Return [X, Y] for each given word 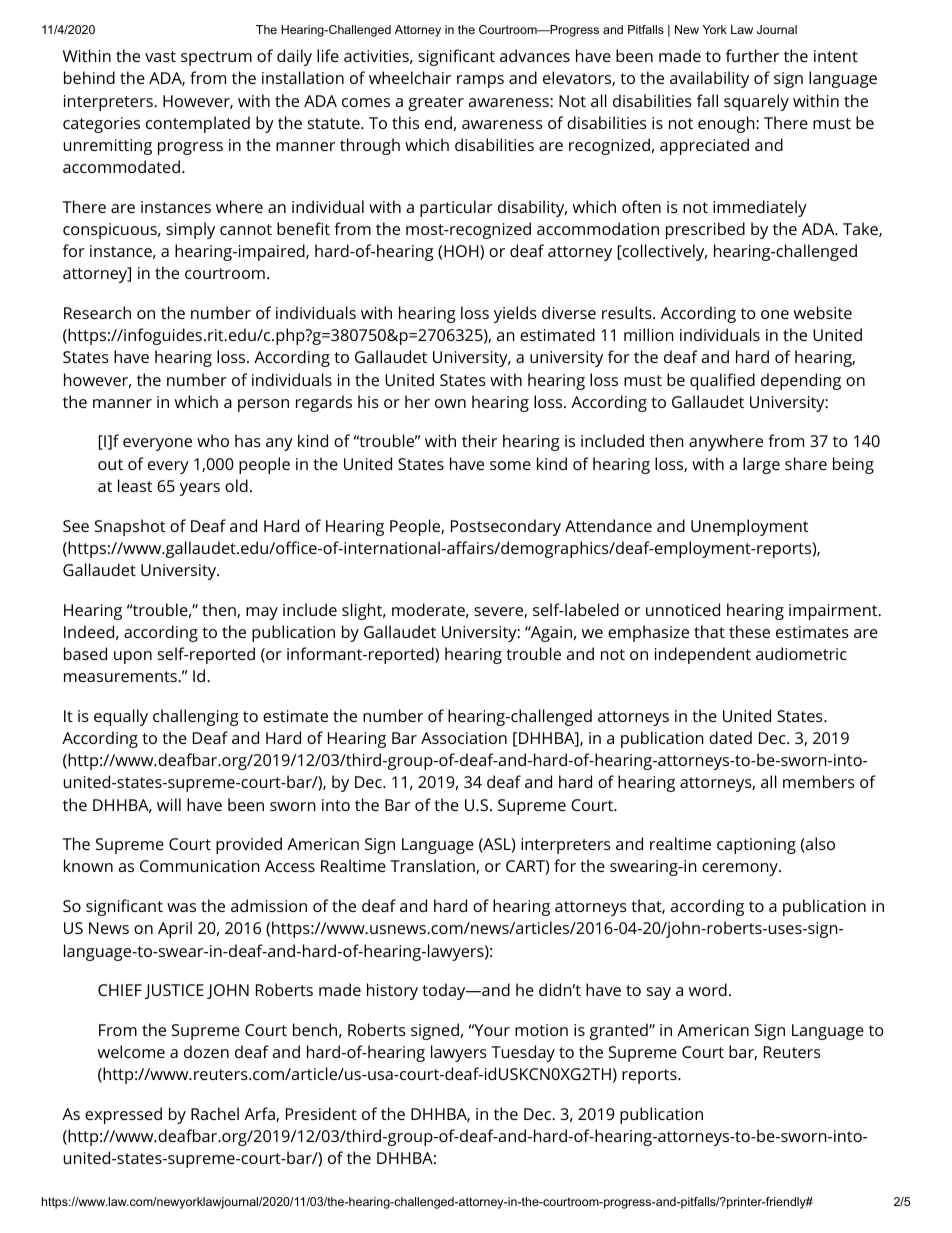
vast [160, 56]
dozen [206, 1051]
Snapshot [130, 527]
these [749, 631]
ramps [480, 81]
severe [499, 612]
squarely [756, 102]
